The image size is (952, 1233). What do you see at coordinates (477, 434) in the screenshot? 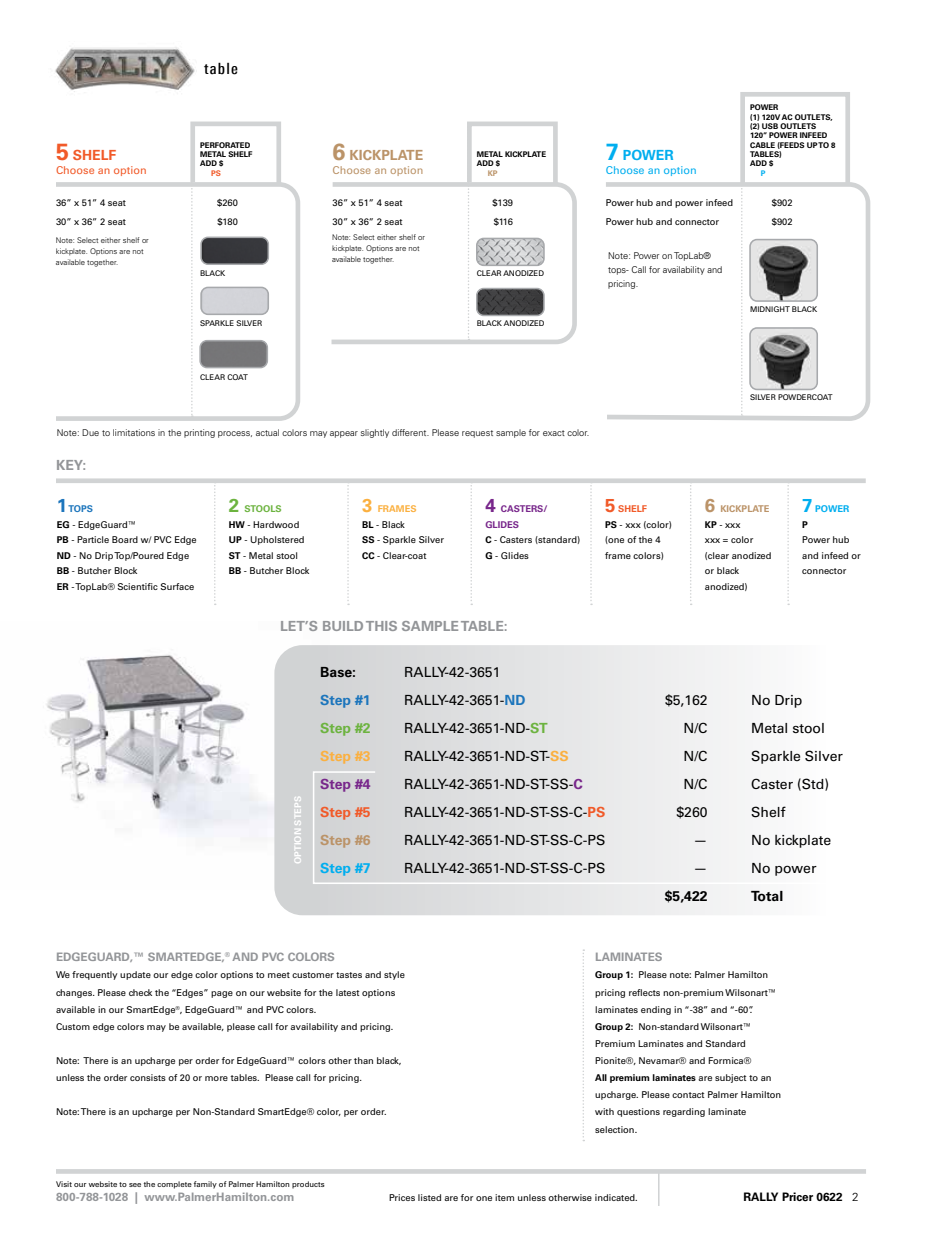
I see `request` at bounding box center [477, 434].
